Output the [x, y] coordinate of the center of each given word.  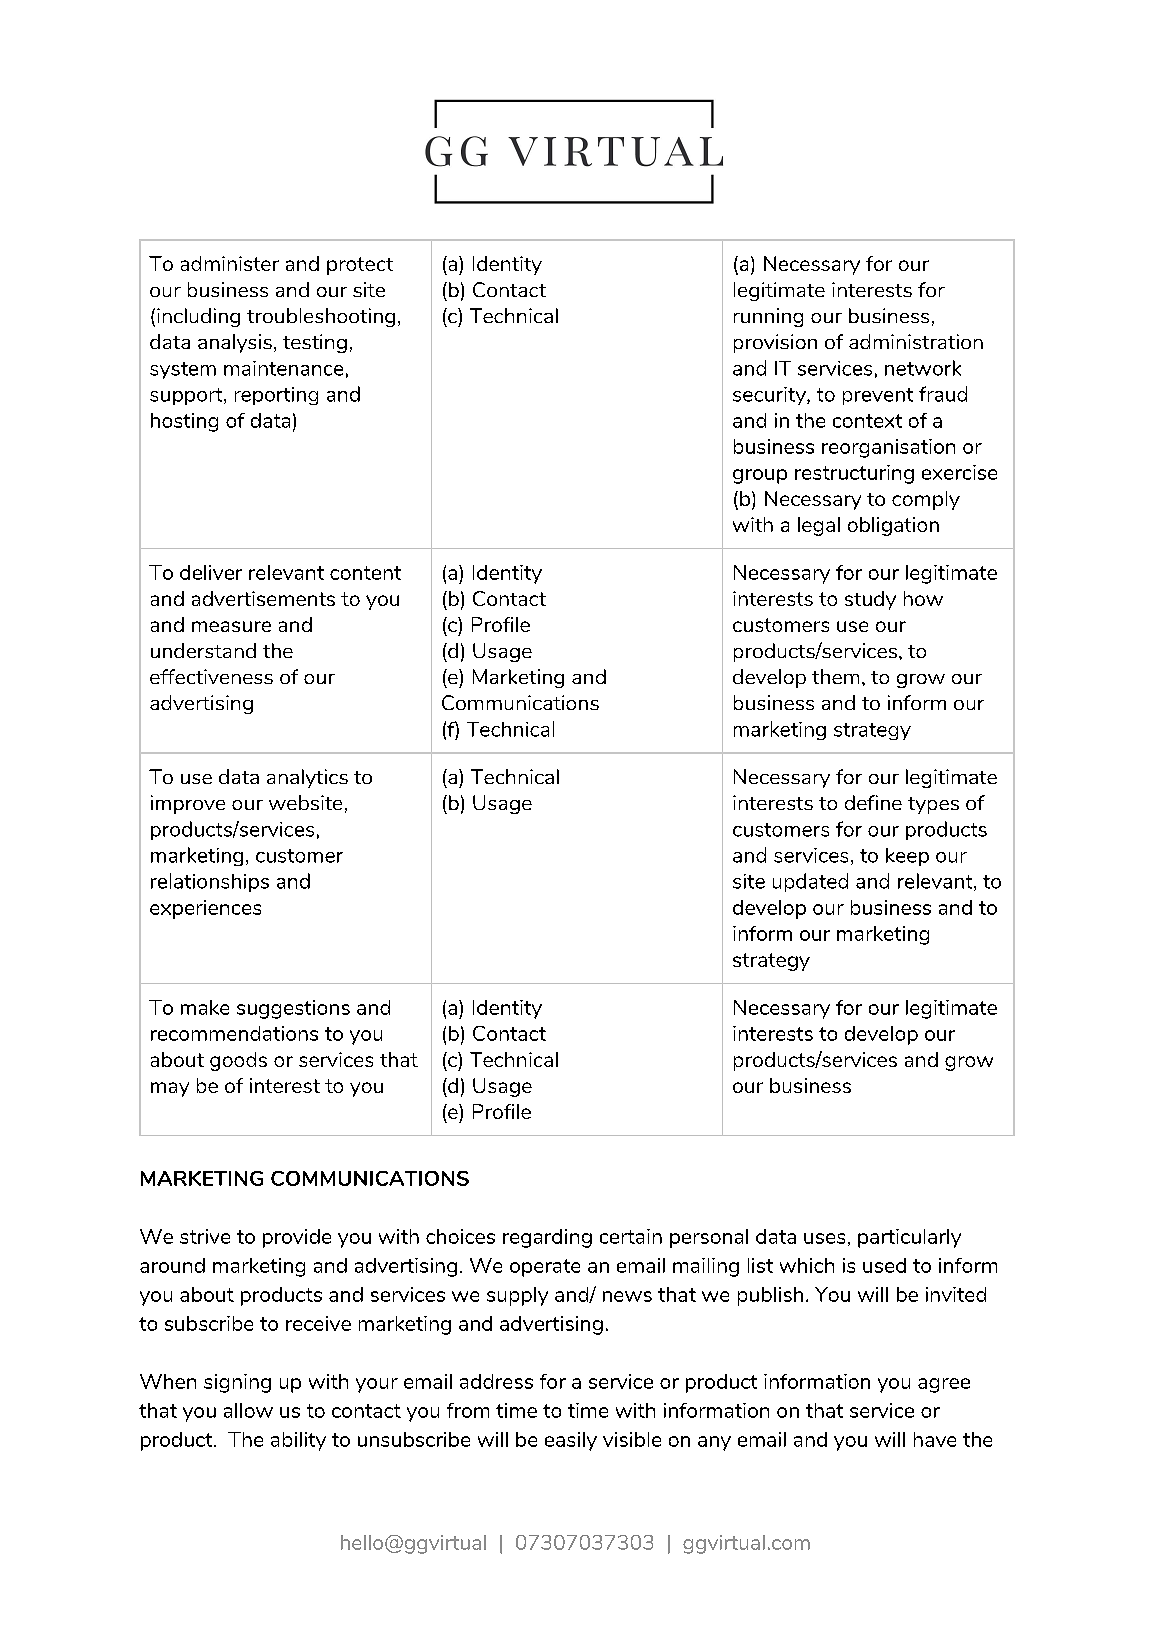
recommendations [234, 1033]
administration [916, 341]
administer [230, 263]
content [365, 573]
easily [571, 1441]
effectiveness [211, 676]
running [768, 317]
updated [810, 882]
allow [248, 1410]
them [835, 676]
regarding [547, 1238]
